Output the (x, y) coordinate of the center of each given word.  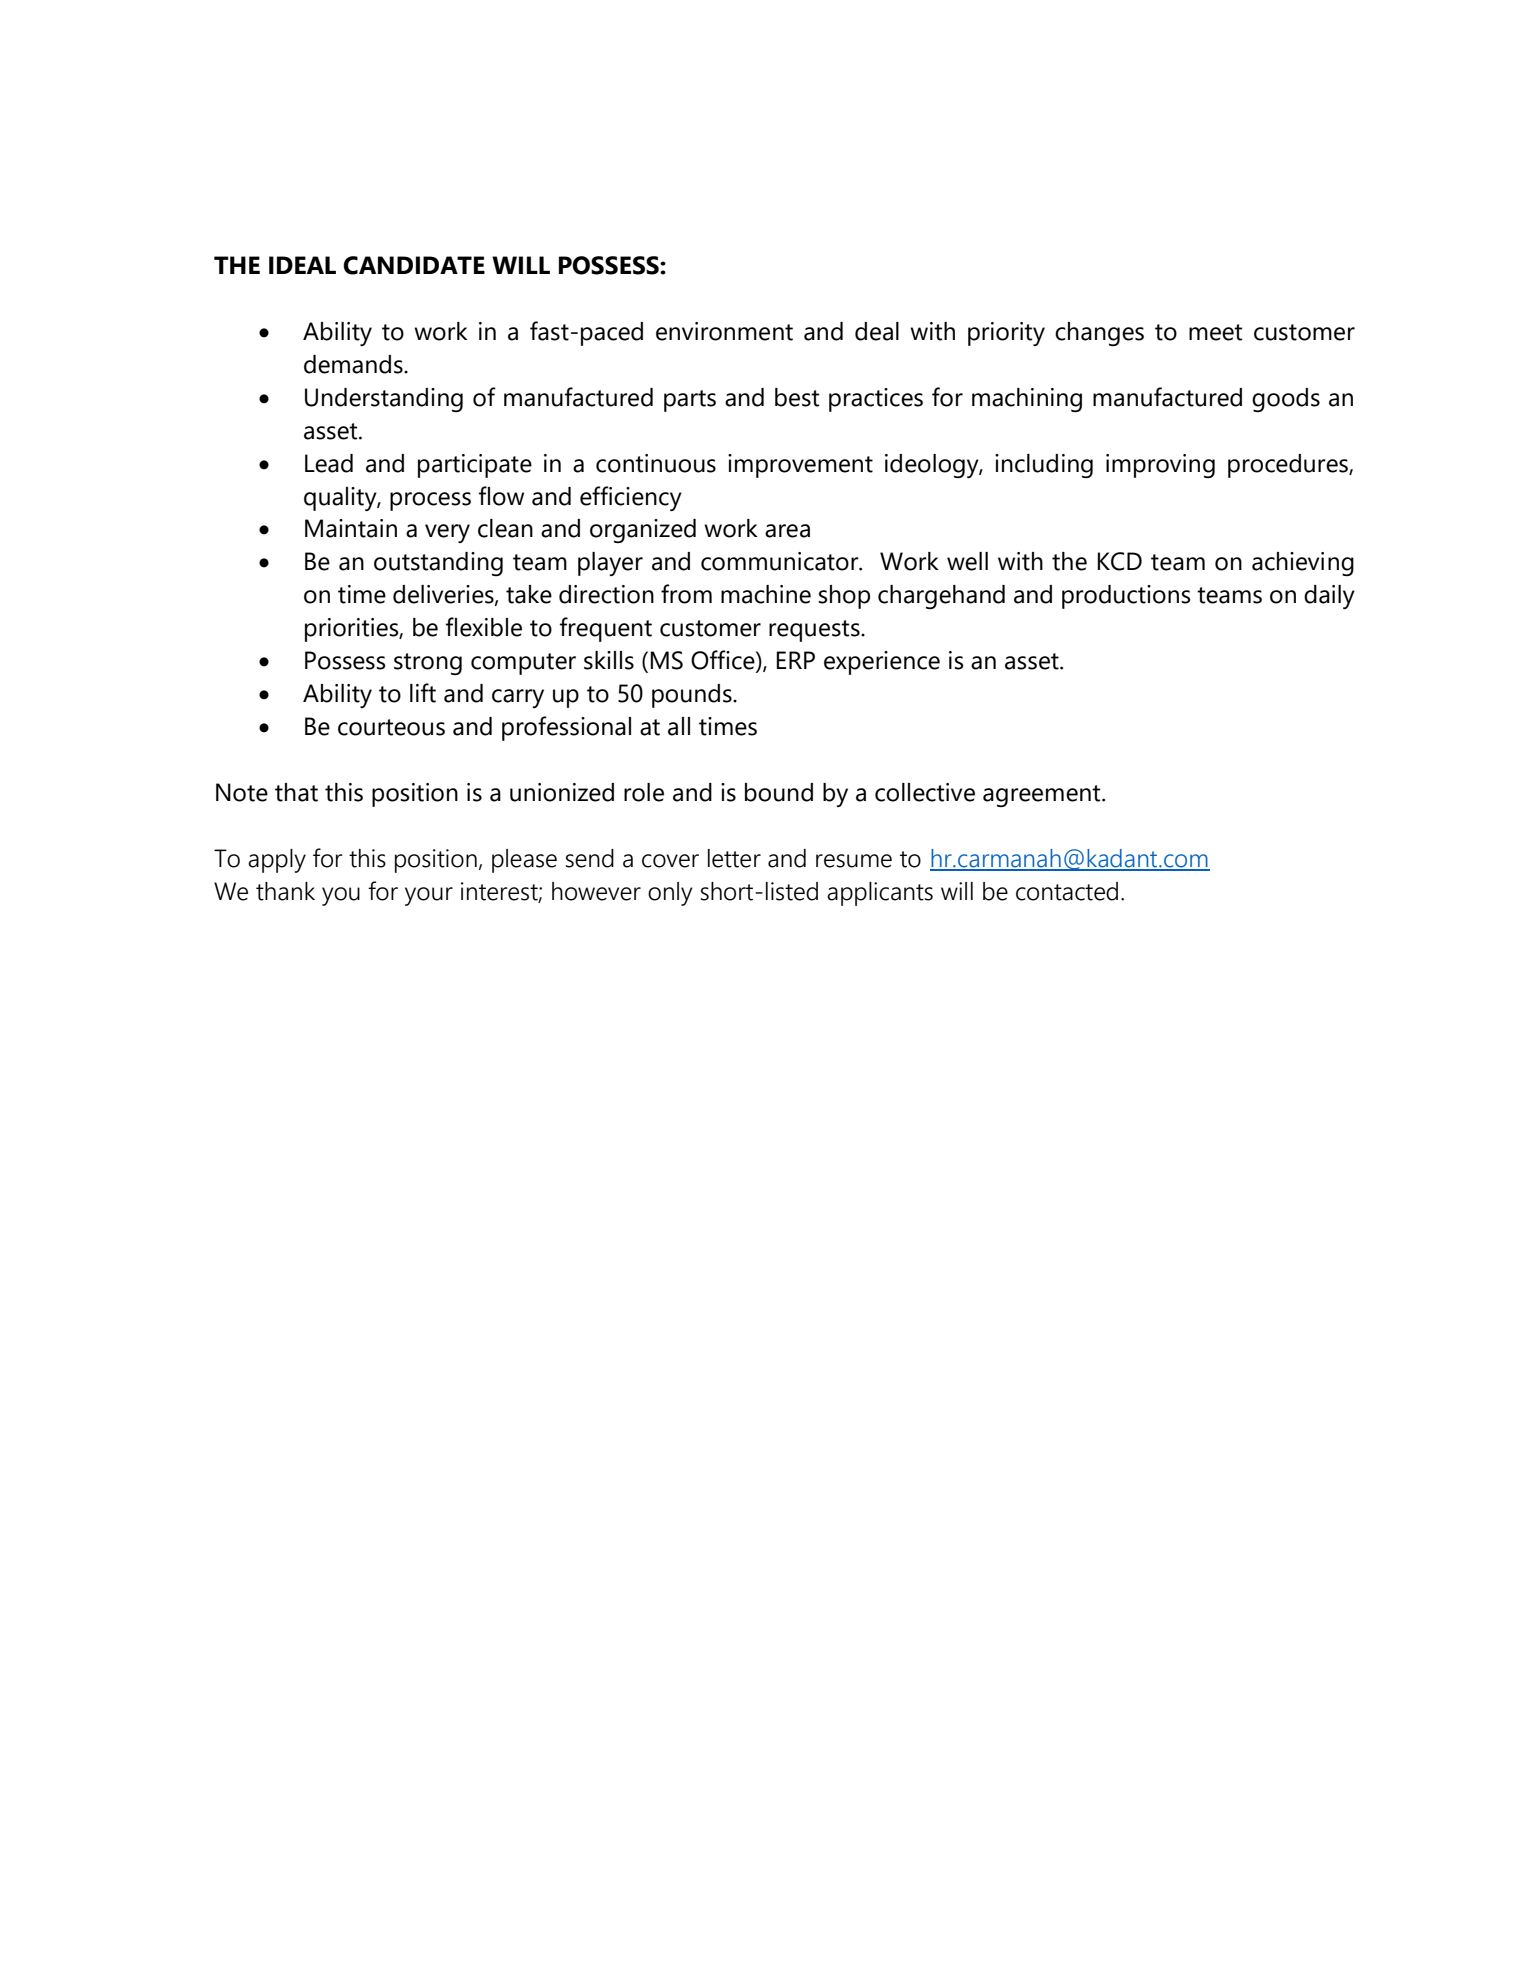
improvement (800, 466)
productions (1126, 597)
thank (285, 891)
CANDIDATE (414, 265)
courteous (391, 727)
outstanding (438, 564)
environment (724, 331)
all (679, 726)
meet (1215, 332)
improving (1160, 466)
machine (766, 594)
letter (734, 858)
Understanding (384, 400)
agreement (1043, 796)
